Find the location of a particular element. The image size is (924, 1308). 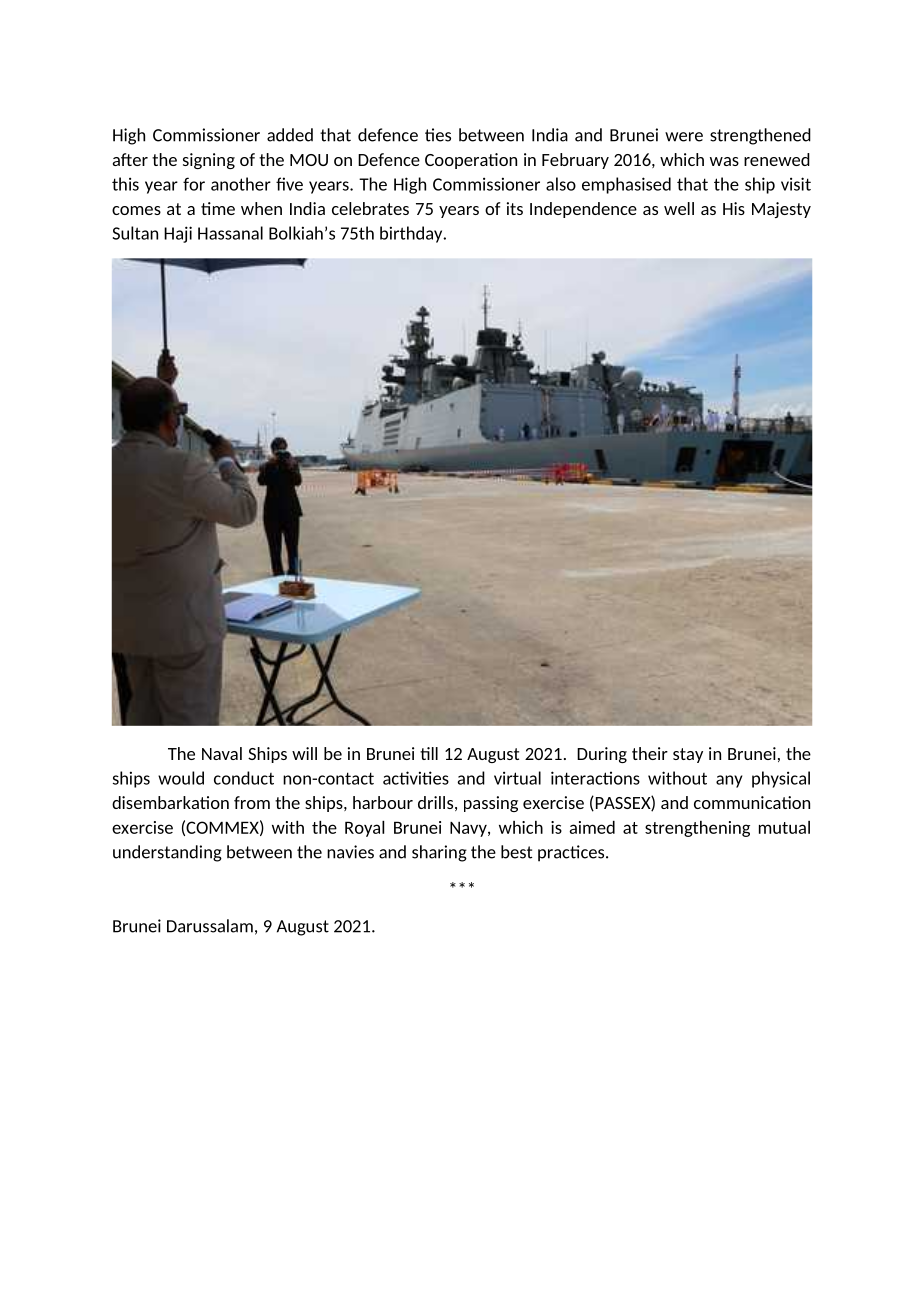

Navy is located at coordinates (469, 829).
